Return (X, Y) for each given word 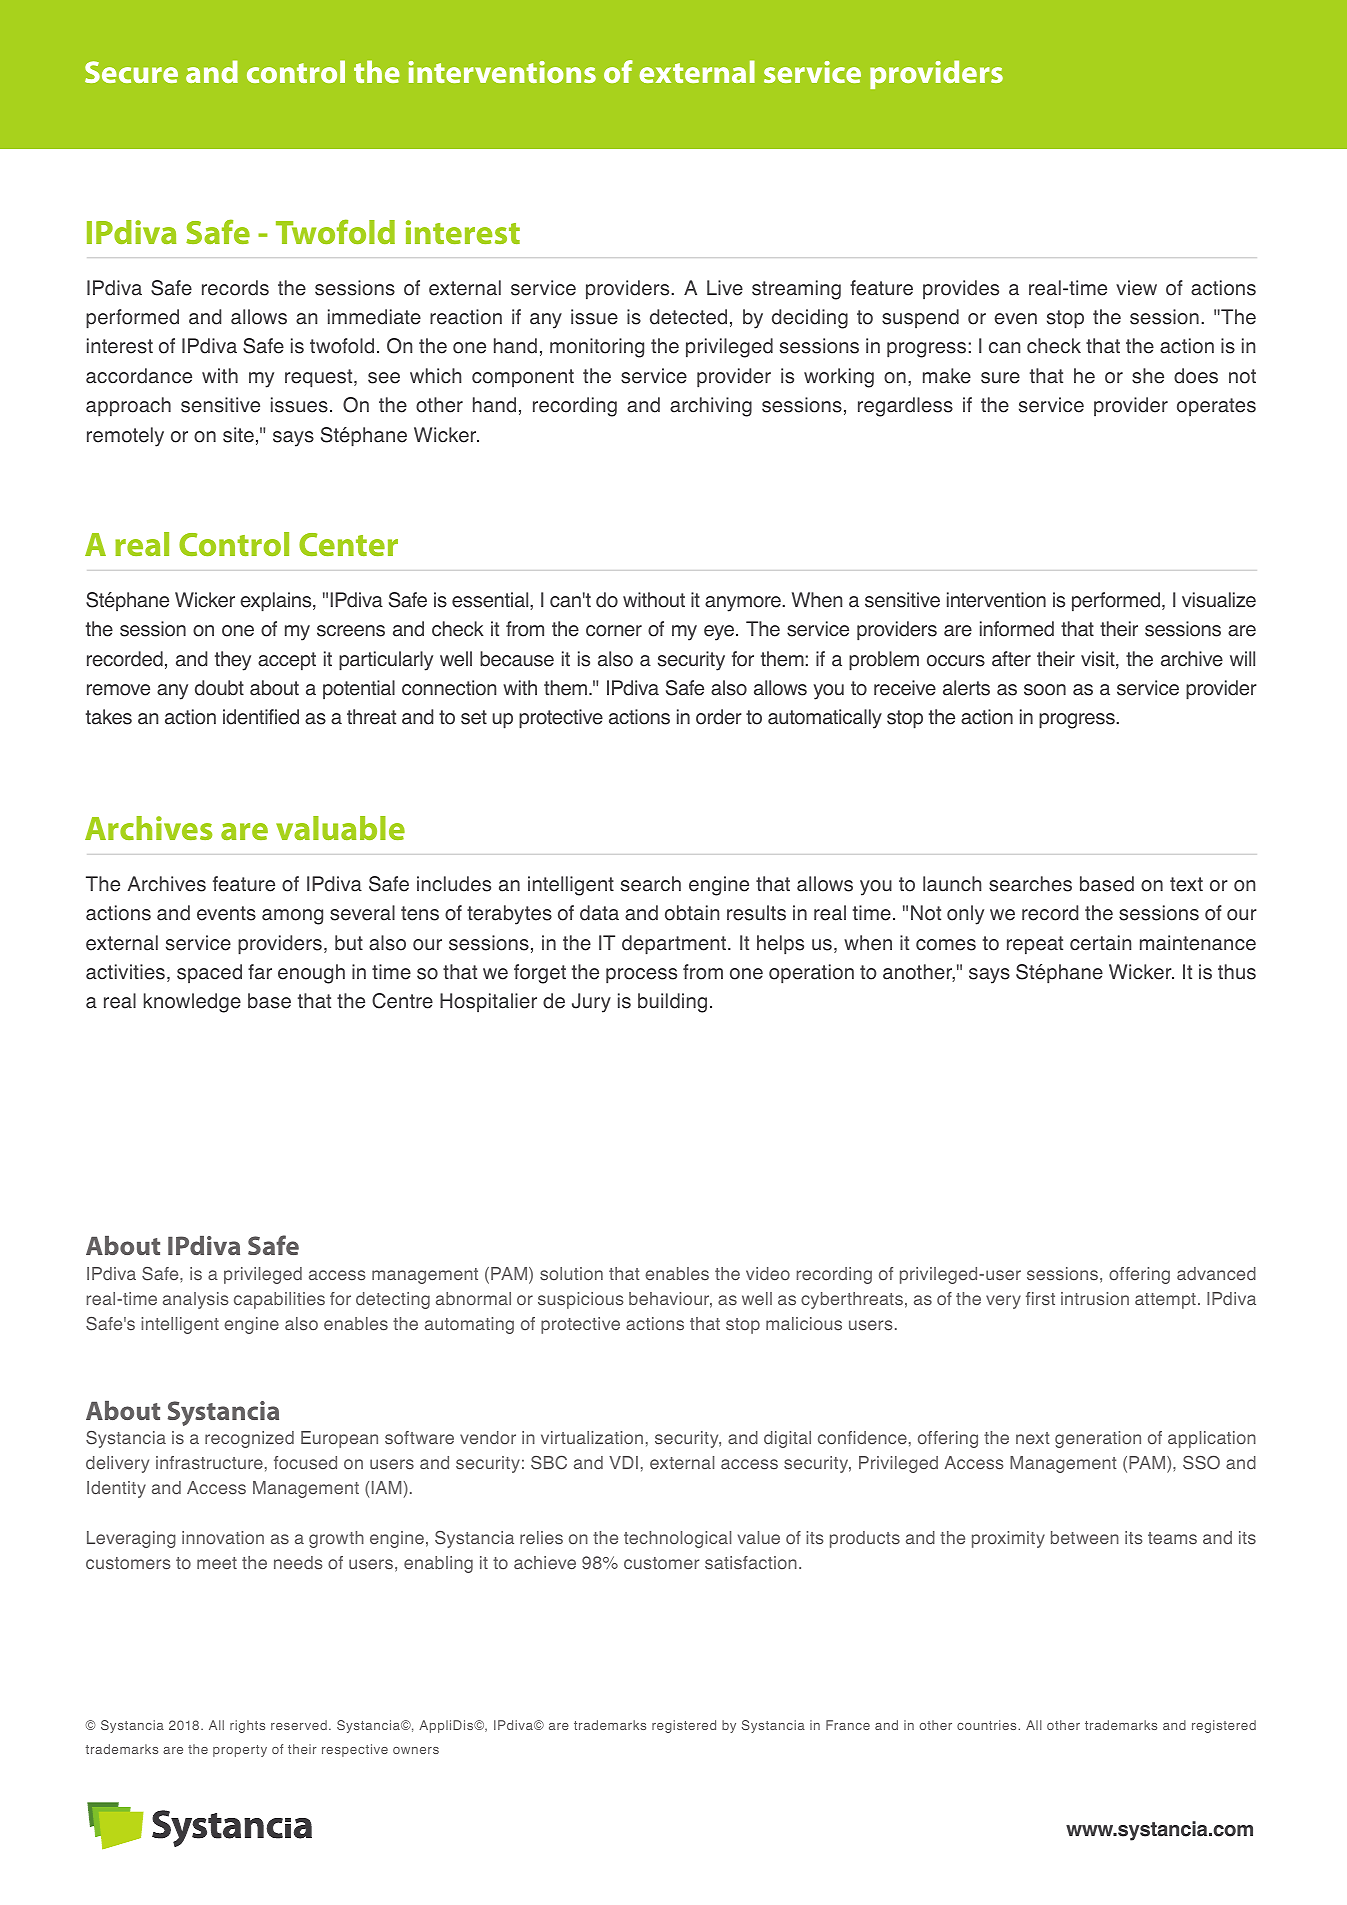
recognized (249, 1439)
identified (261, 717)
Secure (131, 72)
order (719, 717)
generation (1098, 1439)
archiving (711, 407)
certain (1100, 943)
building (672, 1003)
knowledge (192, 1003)
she (1148, 376)
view (1136, 288)
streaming (796, 290)
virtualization (592, 1438)
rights (247, 1726)
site (238, 435)
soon (1045, 690)
